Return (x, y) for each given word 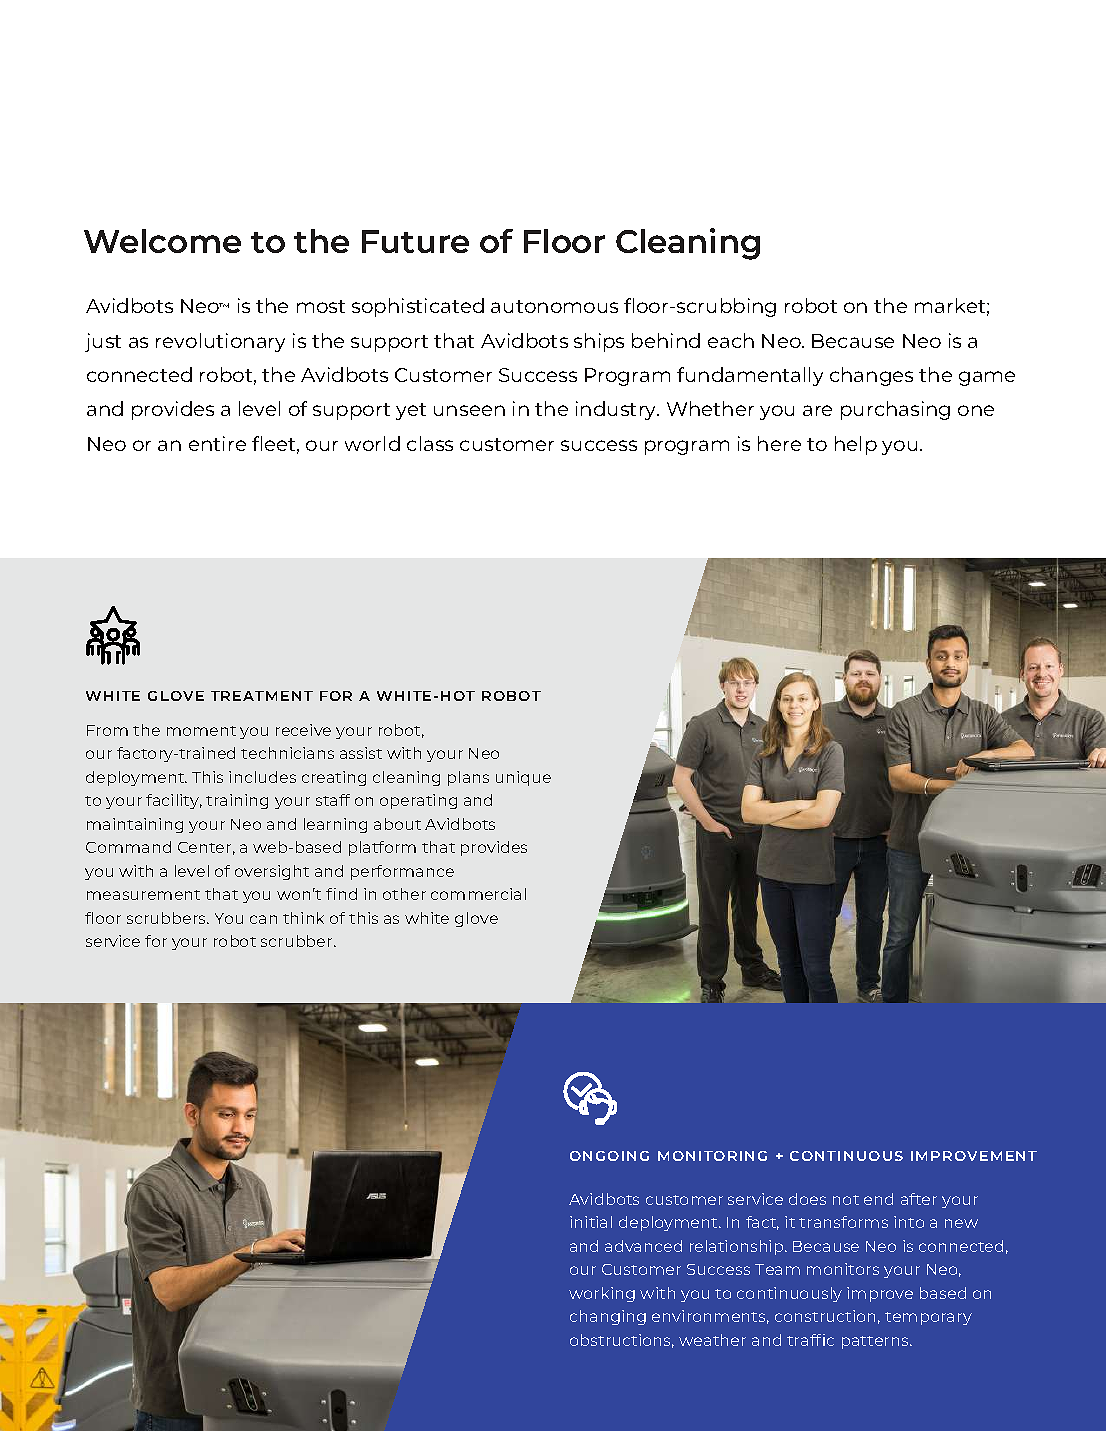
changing (608, 1317)
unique (523, 778)
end (878, 1199)
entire (217, 443)
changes (871, 376)
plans (468, 778)
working (602, 1294)
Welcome (162, 241)
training (237, 801)
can (263, 919)
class (430, 443)
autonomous (554, 306)
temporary (928, 1318)
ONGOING (609, 1156)
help (856, 445)
